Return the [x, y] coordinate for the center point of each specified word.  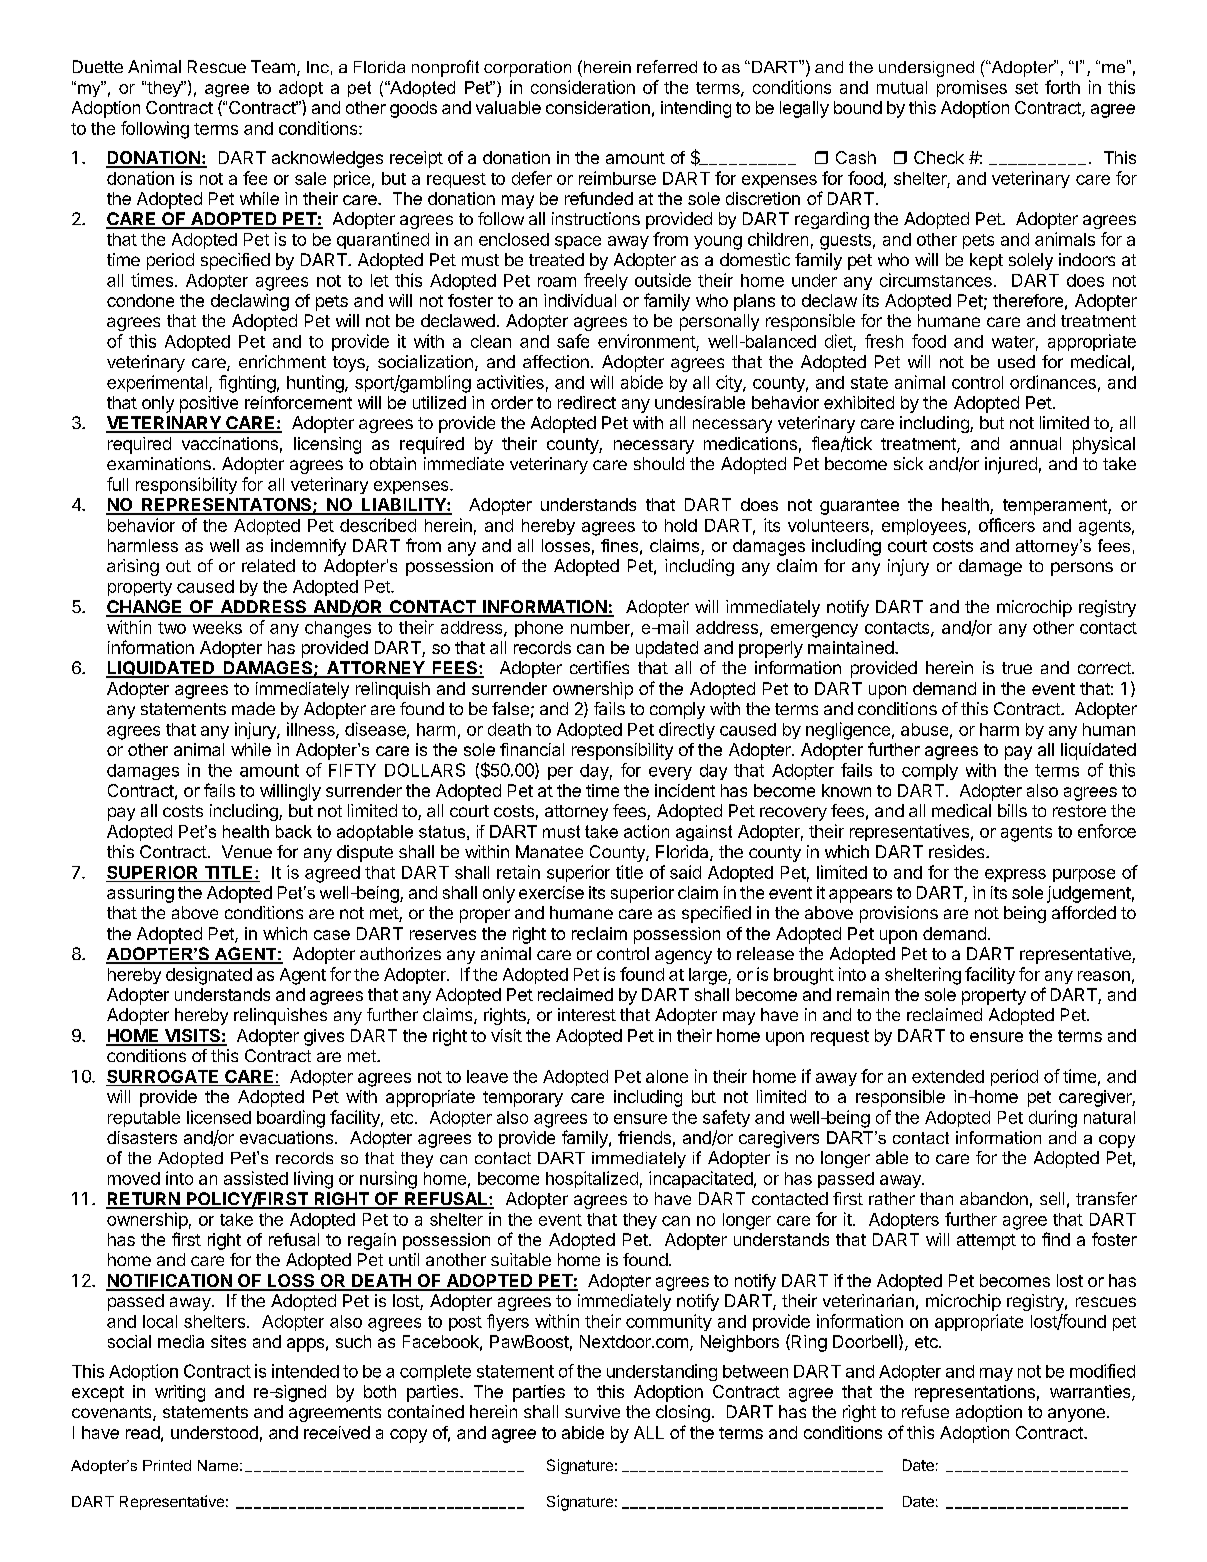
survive [592, 1411]
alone [667, 1076]
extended [948, 1076]
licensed [219, 1117]
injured [1011, 465]
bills [1012, 810]
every [670, 773]
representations [975, 1393]
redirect [587, 402]
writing [180, 1393]
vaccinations [230, 443]
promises [972, 88]
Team [273, 66]
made [253, 708]
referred [667, 66]
